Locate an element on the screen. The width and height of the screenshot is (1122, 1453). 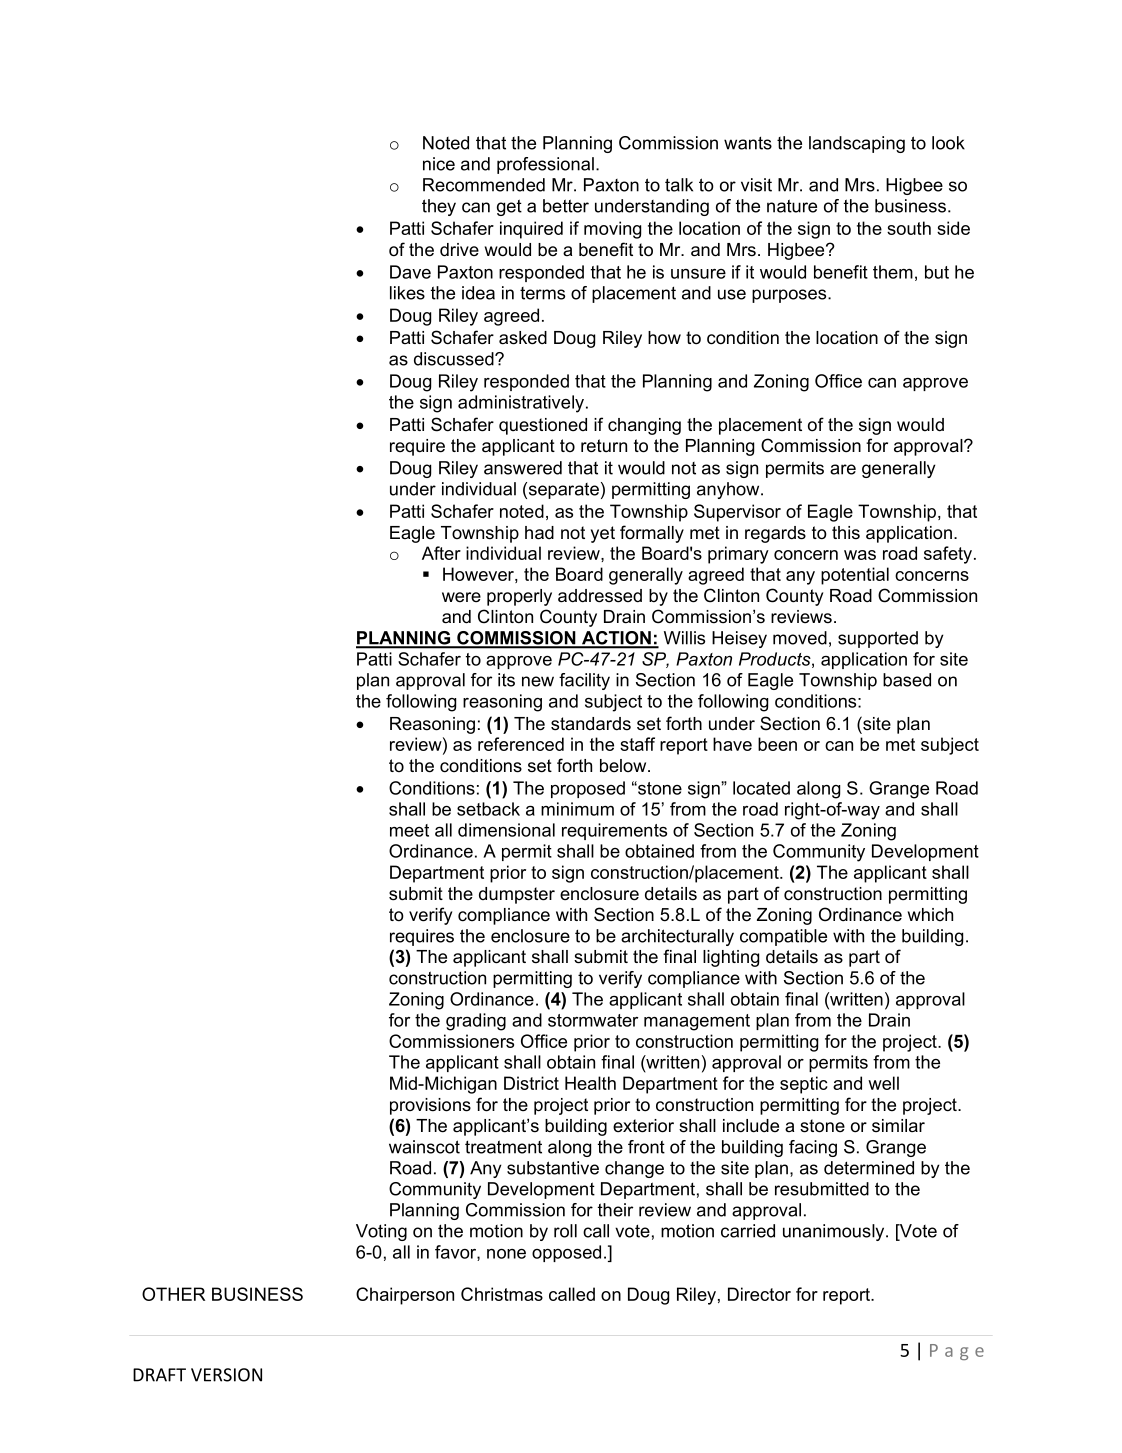
compatible is located at coordinates (783, 937).
